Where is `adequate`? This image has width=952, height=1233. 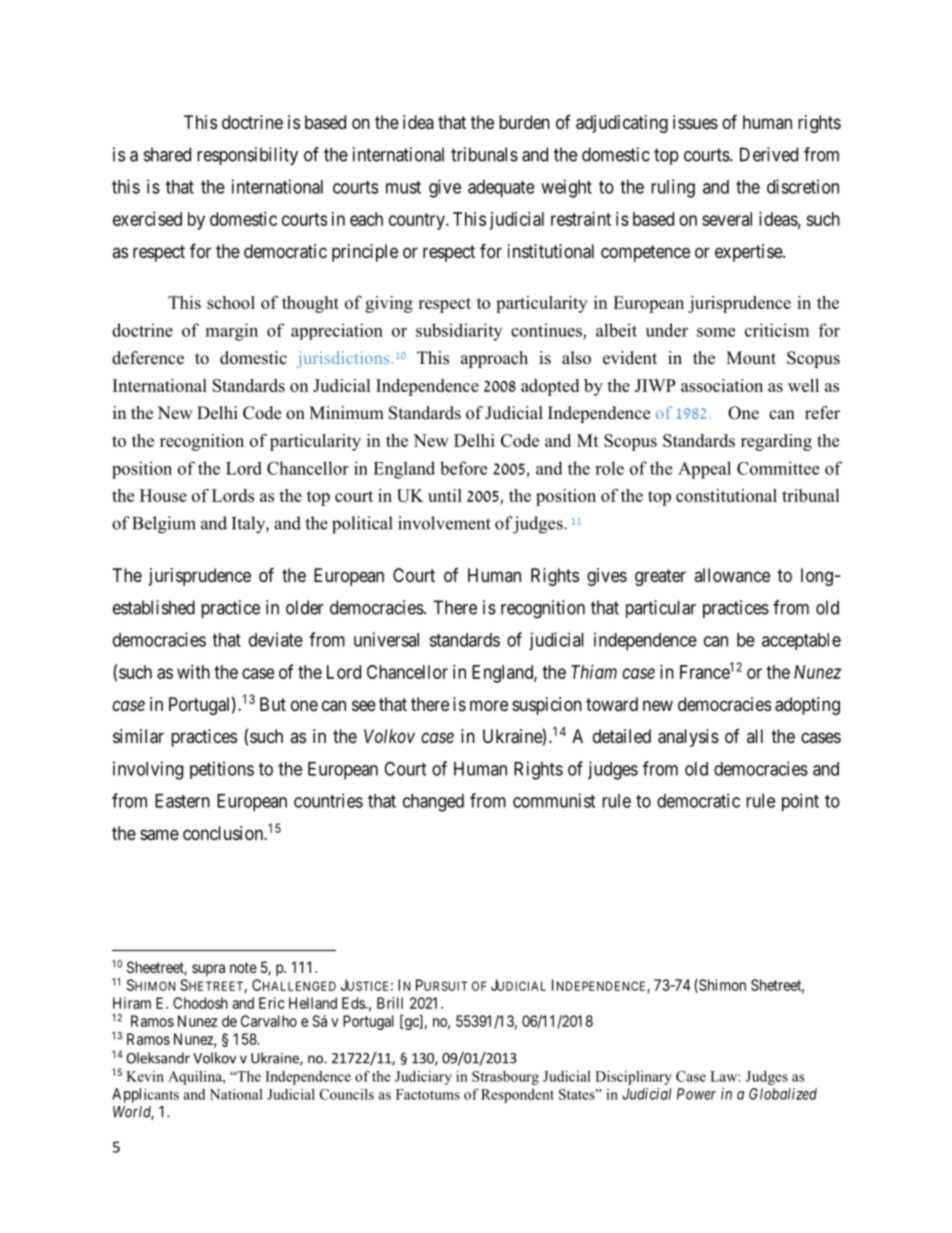 adequate is located at coordinates (501, 189).
